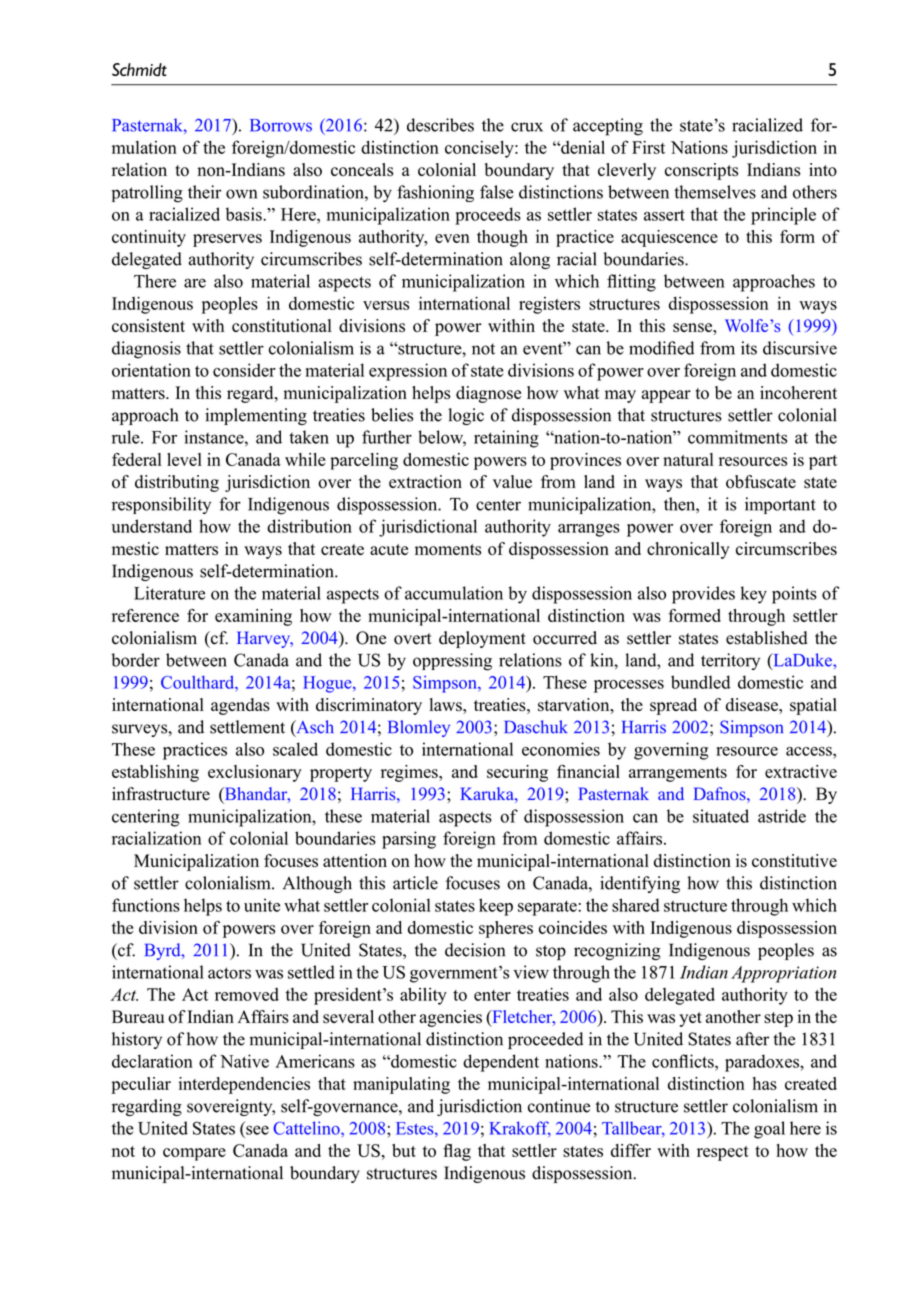 This page has width=919, height=1316. What do you see at coordinates (721, 816) in the page?
I see `situated` at bounding box center [721, 816].
